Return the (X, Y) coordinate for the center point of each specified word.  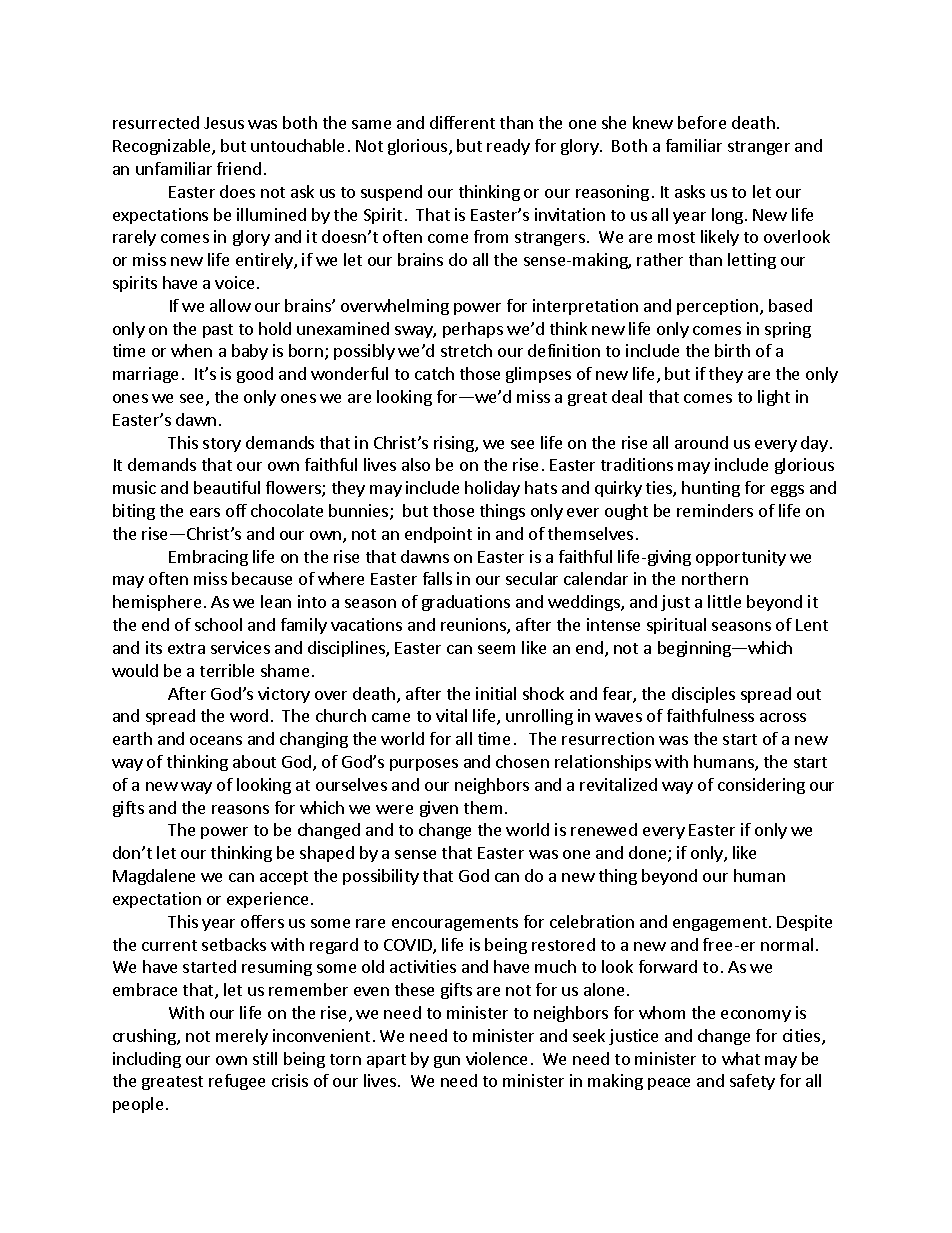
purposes (424, 765)
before (702, 122)
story (222, 445)
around (701, 442)
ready (508, 147)
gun (447, 1062)
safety (752, 1082)
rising (455, 444)
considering (761, 786)
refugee (237, 1082)
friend (239, 168)
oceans (216, 740)
